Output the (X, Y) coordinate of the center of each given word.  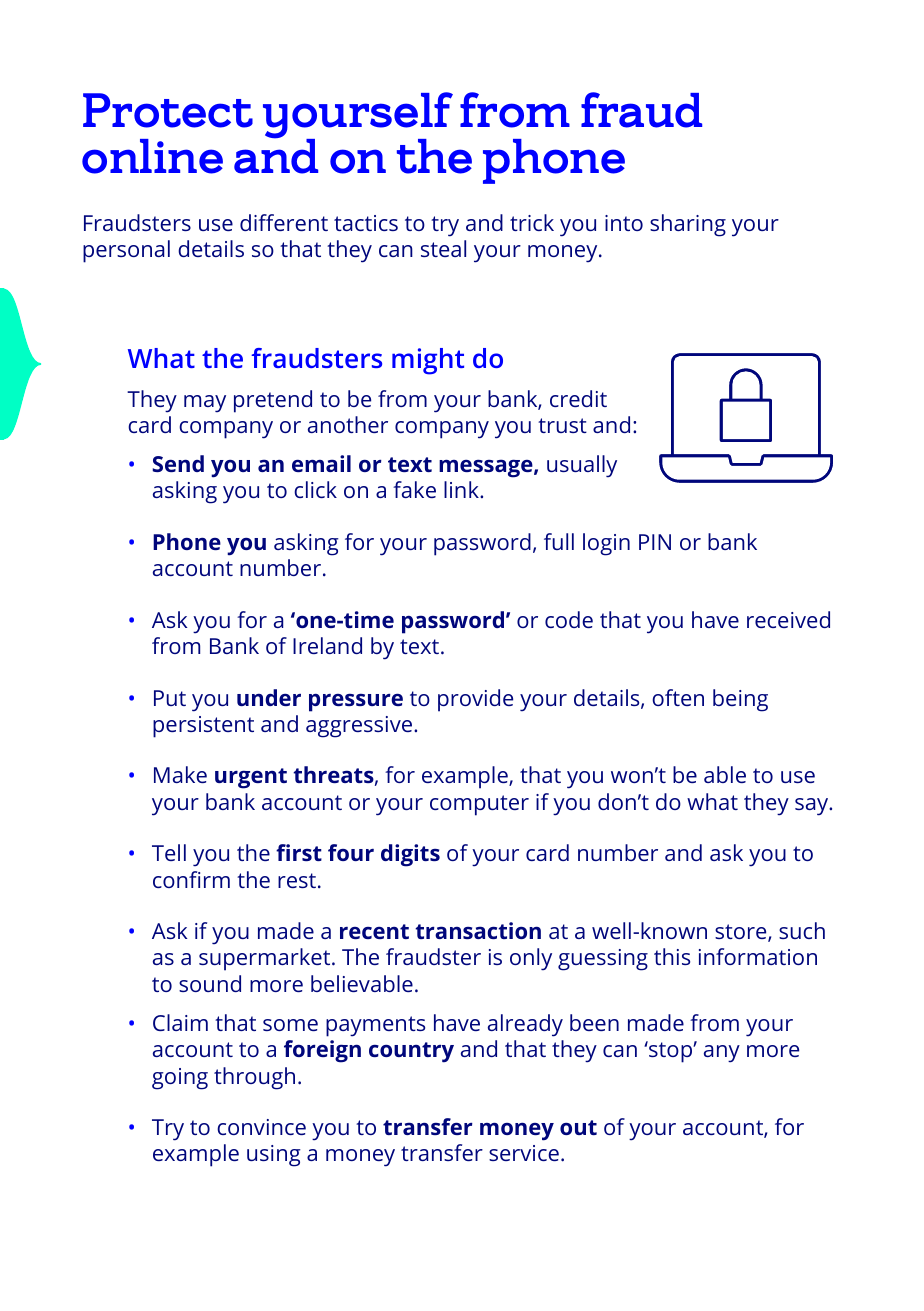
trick (532, 222)
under (269, 697)
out (578, 1127)
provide (475, 700)
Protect (168, 110)
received (788, 619)
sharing (688, 225)
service (524, 1153)
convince (261, 1127)
